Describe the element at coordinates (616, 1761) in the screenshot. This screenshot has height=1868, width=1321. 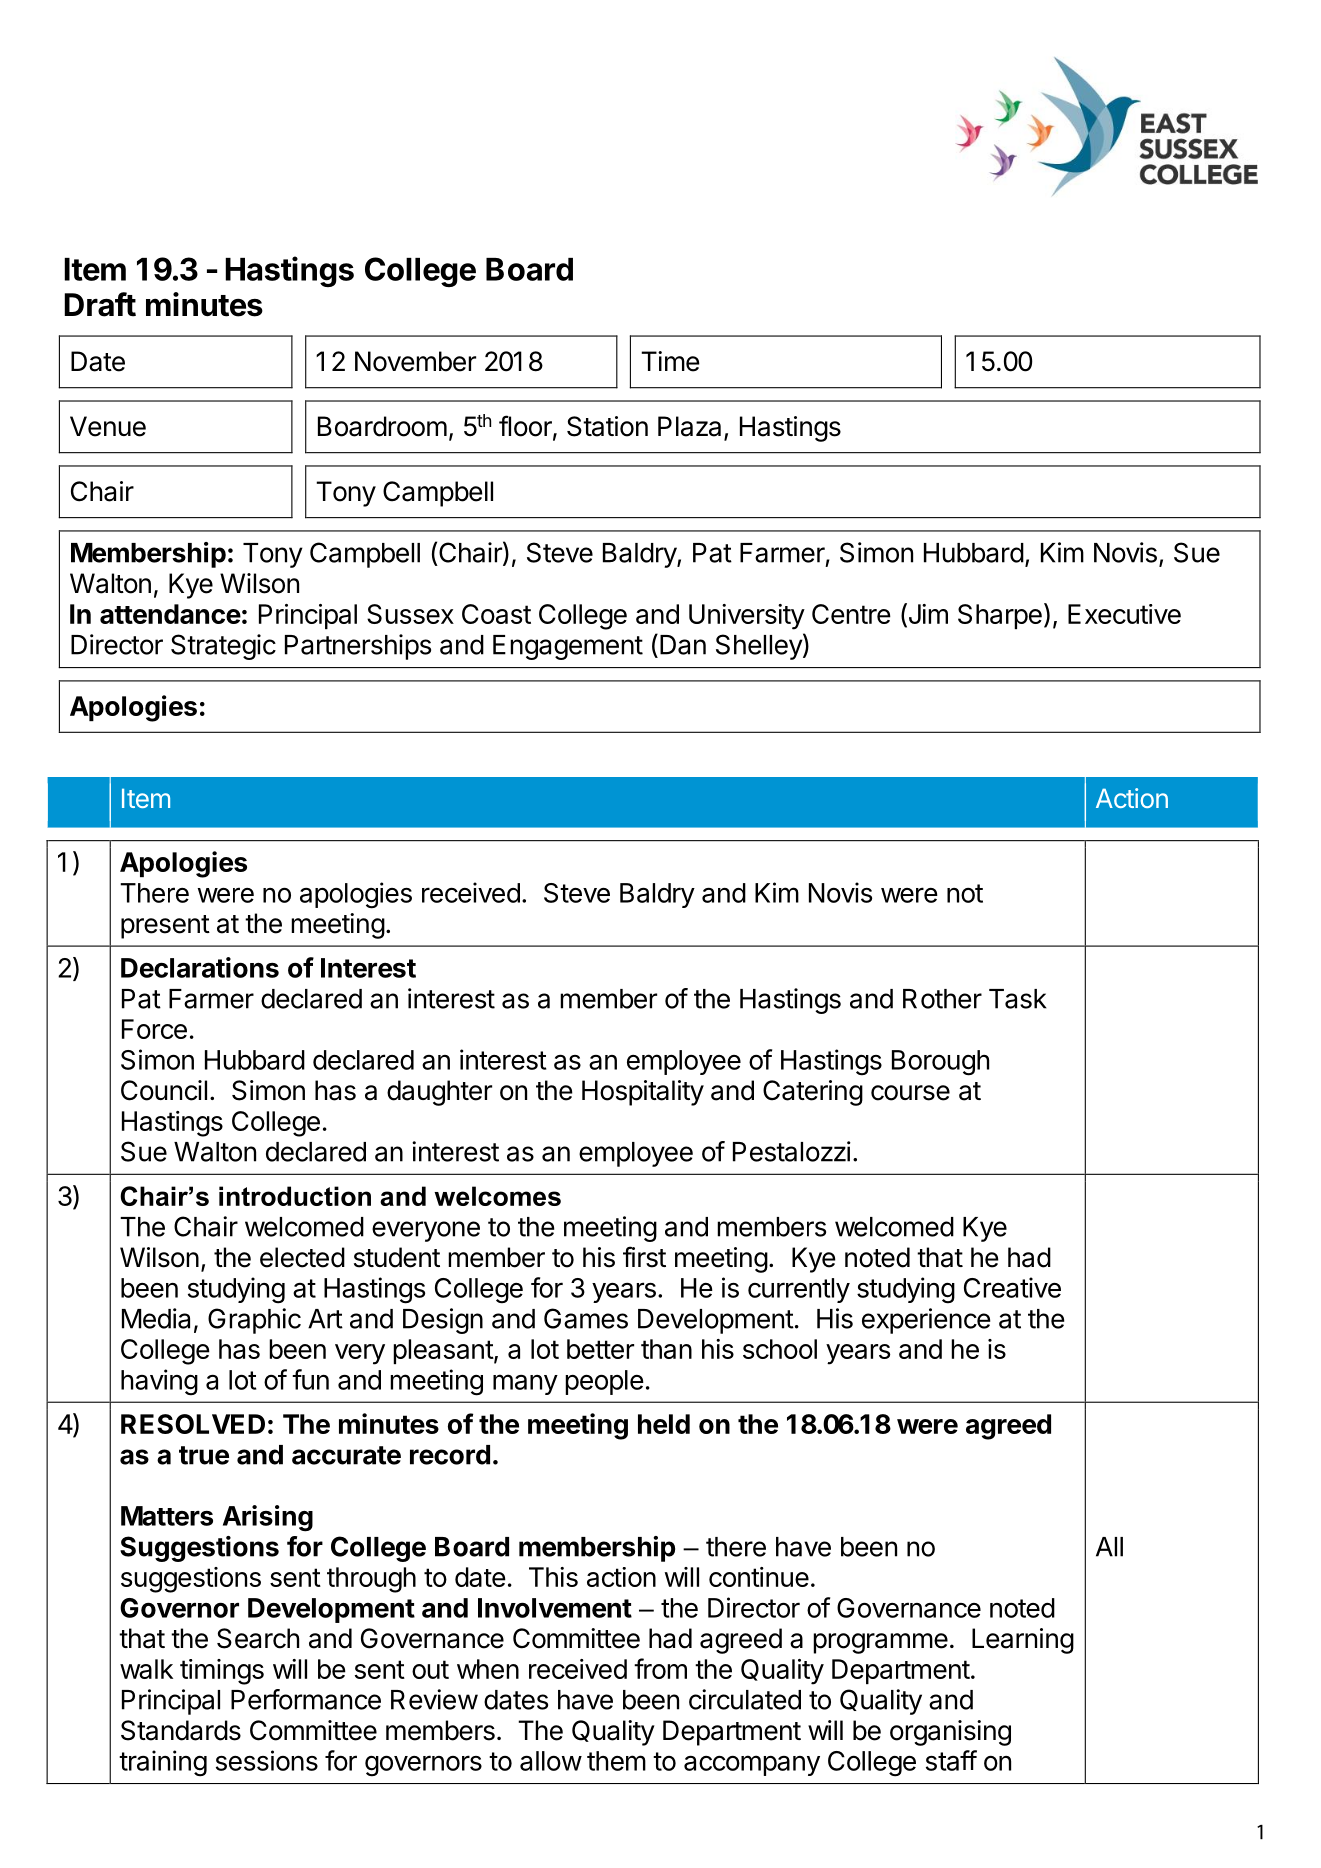
I see `them` at that location.
